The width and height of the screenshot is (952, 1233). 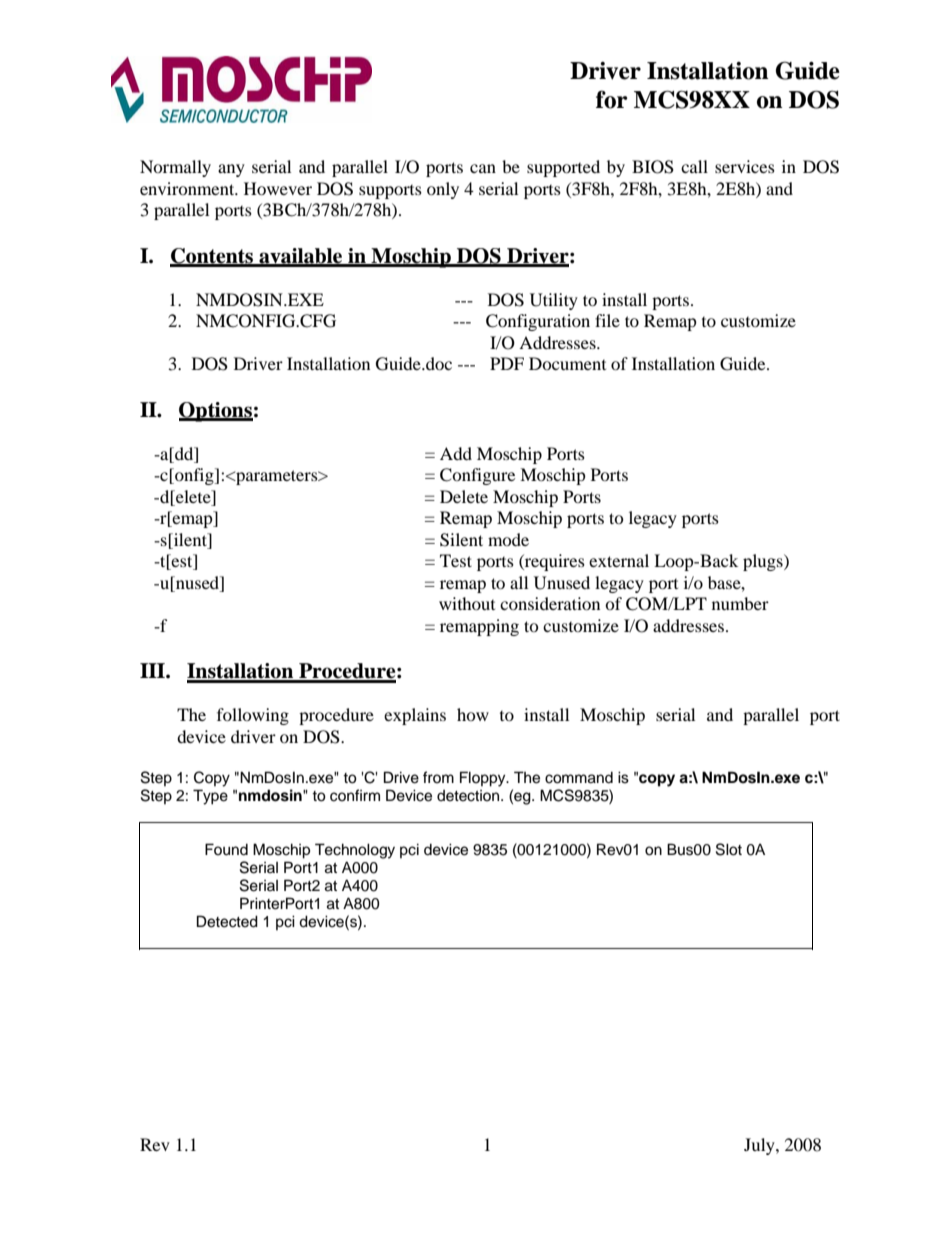 What do you see at coordinates (253, 716) in the screenshot?
I see `following` at bounding box center [253, 716].
